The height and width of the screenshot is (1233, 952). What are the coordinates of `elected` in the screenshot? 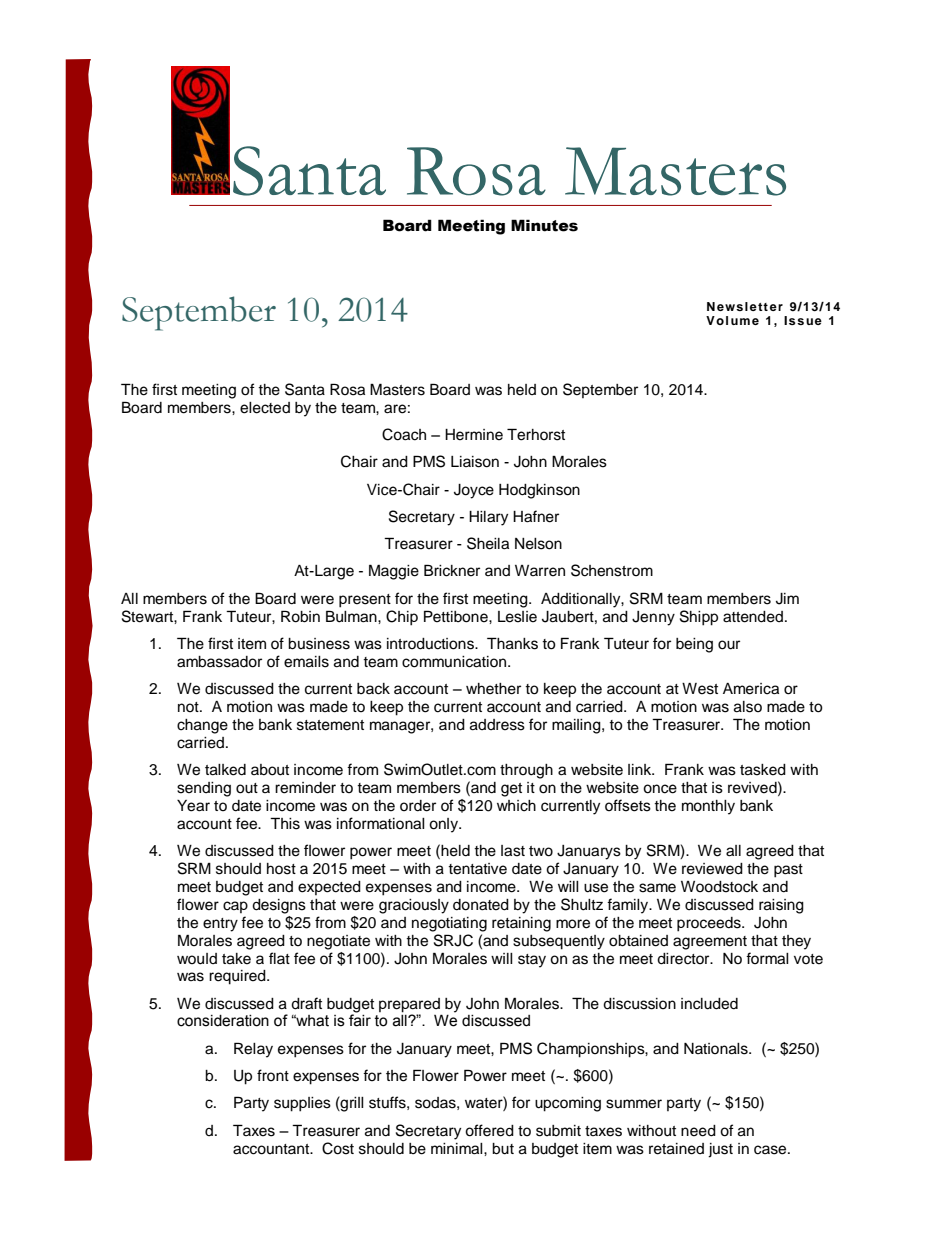 It's located at (265, 408).
